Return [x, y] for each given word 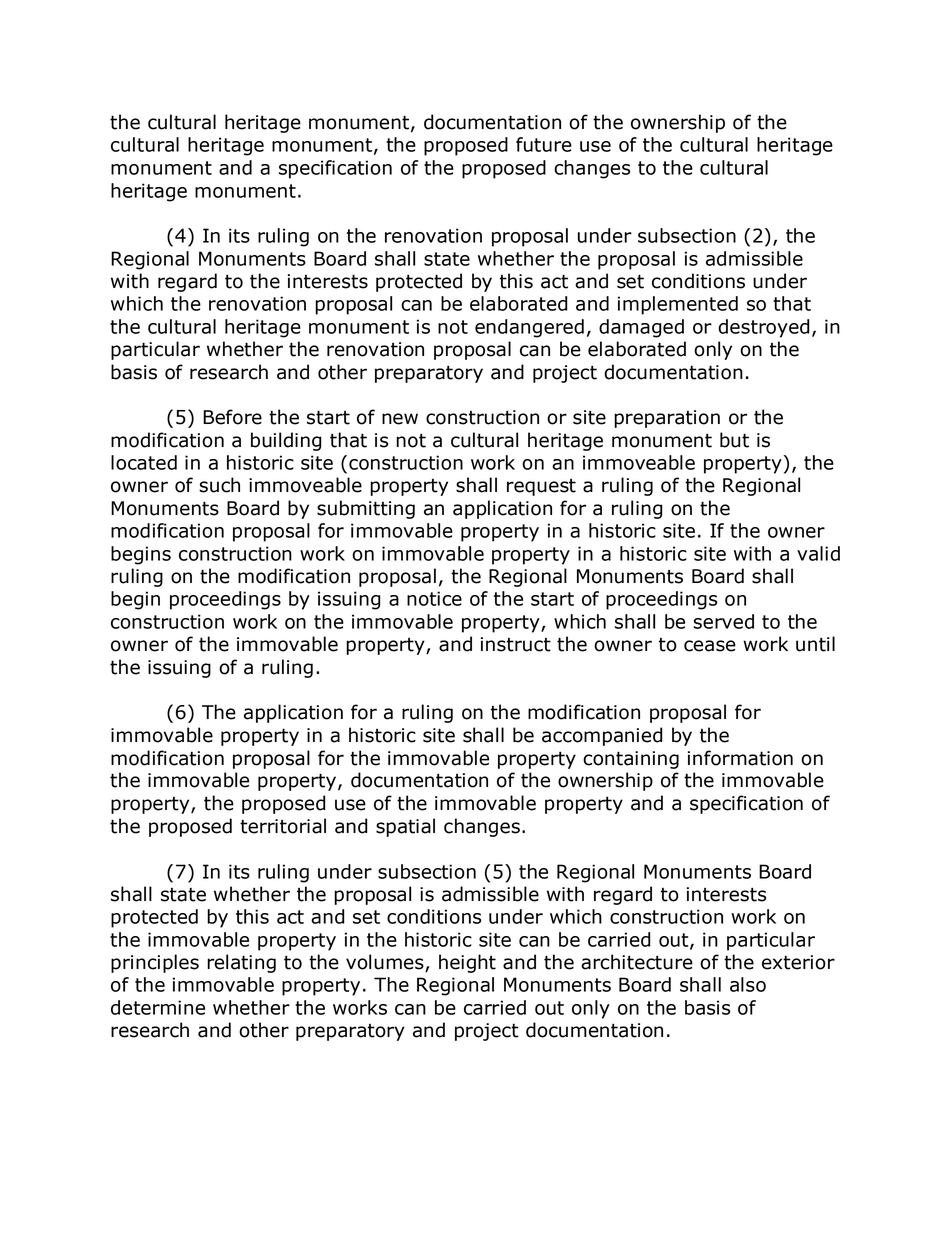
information [740, 758]
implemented [678, 305]
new [400, 419]
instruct [516, 644]
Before [232, 417]
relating [241, 963]
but [734, 440]
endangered [529, 328]
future [544, 144]
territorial [283, 826]
